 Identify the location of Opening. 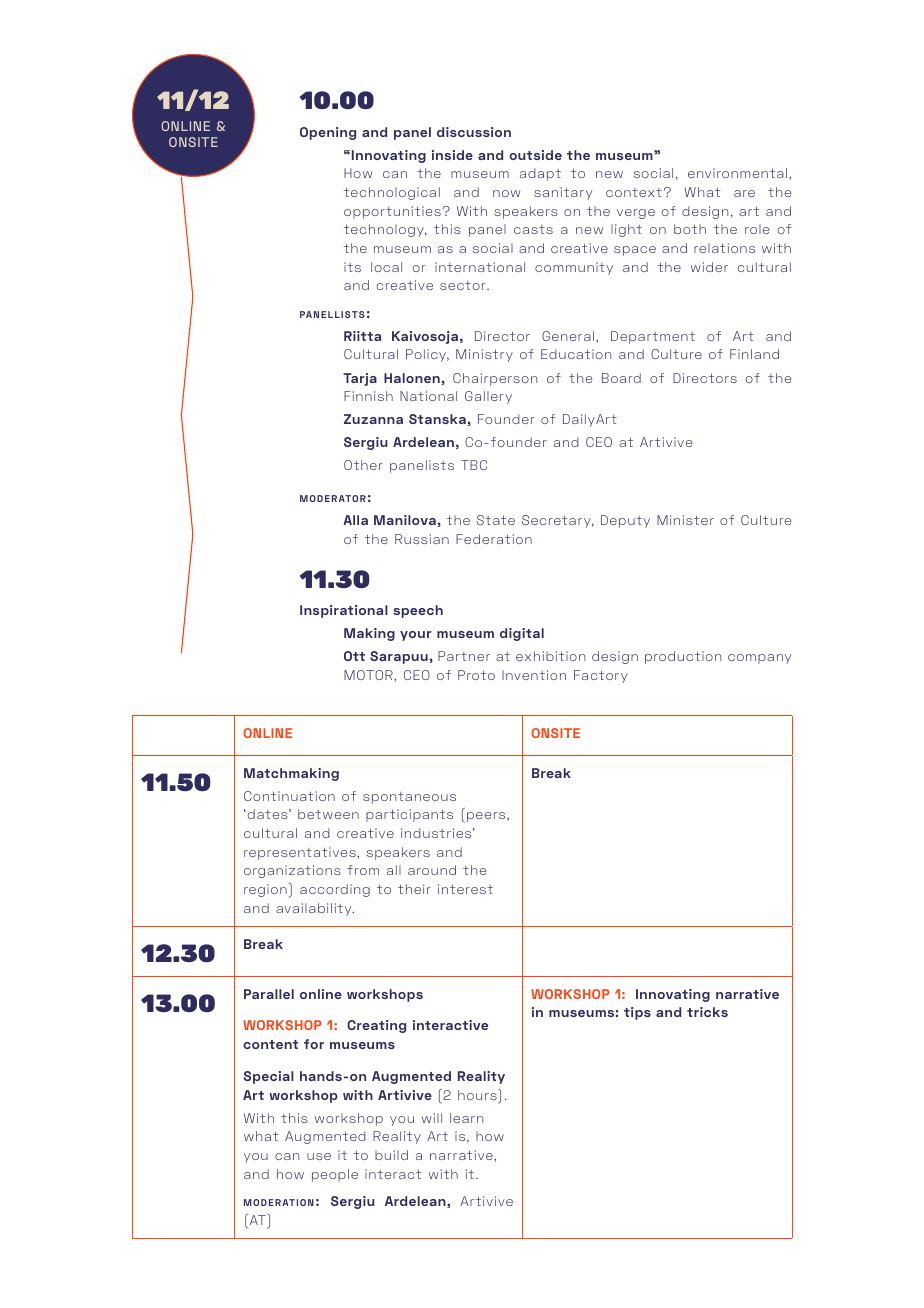
(328, 133).
